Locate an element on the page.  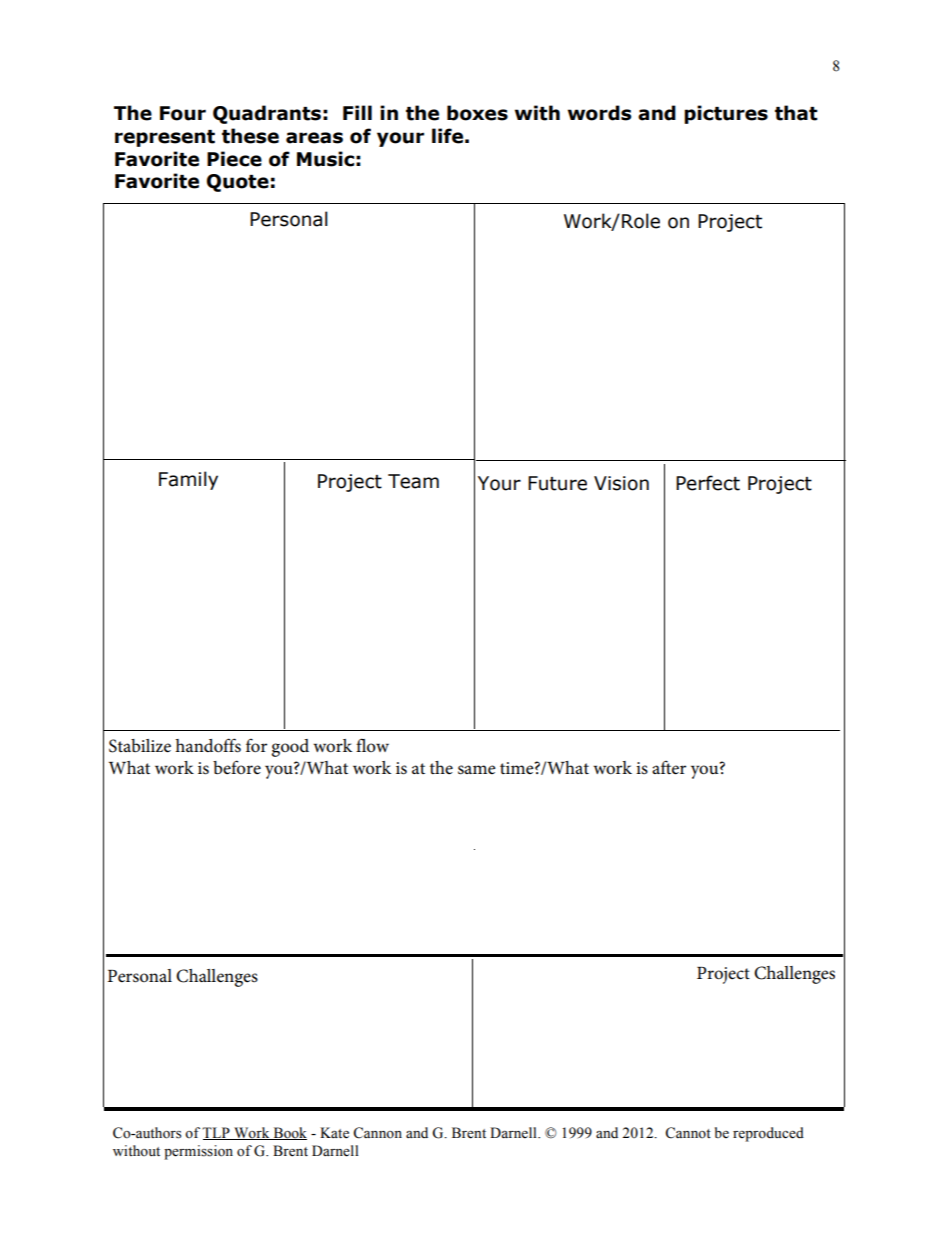
Cannon is located at coordinates (377, 1133).
